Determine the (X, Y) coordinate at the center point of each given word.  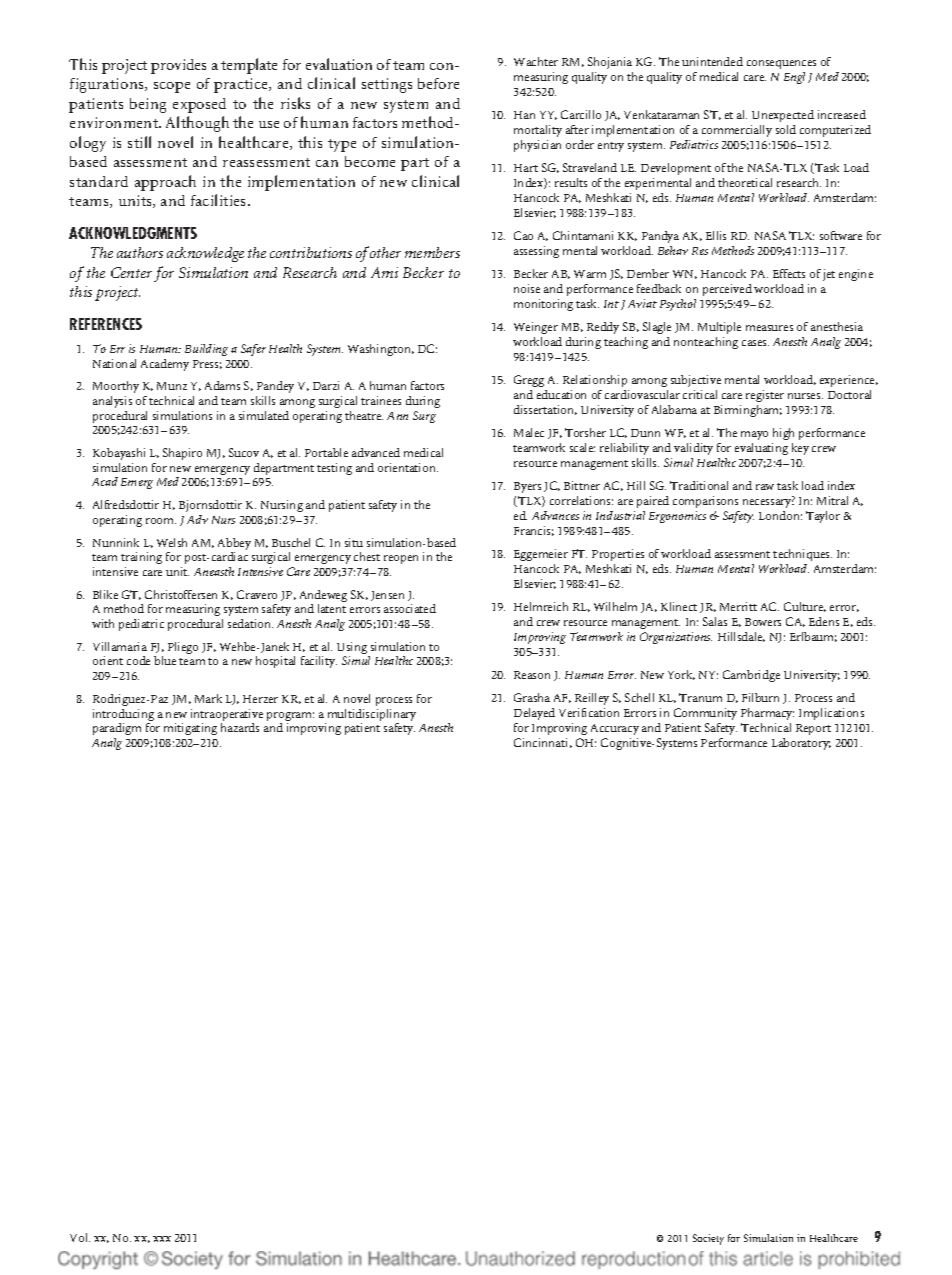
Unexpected (783, 116)
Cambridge (751, 676)
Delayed (534, 714)
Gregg (529, 381)
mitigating (190, 729)
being (148, 105)
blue (165, 660)
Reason (532, 675)
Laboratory (801, 744)
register (765, 396)
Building (206, 350)
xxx (162, 1239)
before (438, 83)
